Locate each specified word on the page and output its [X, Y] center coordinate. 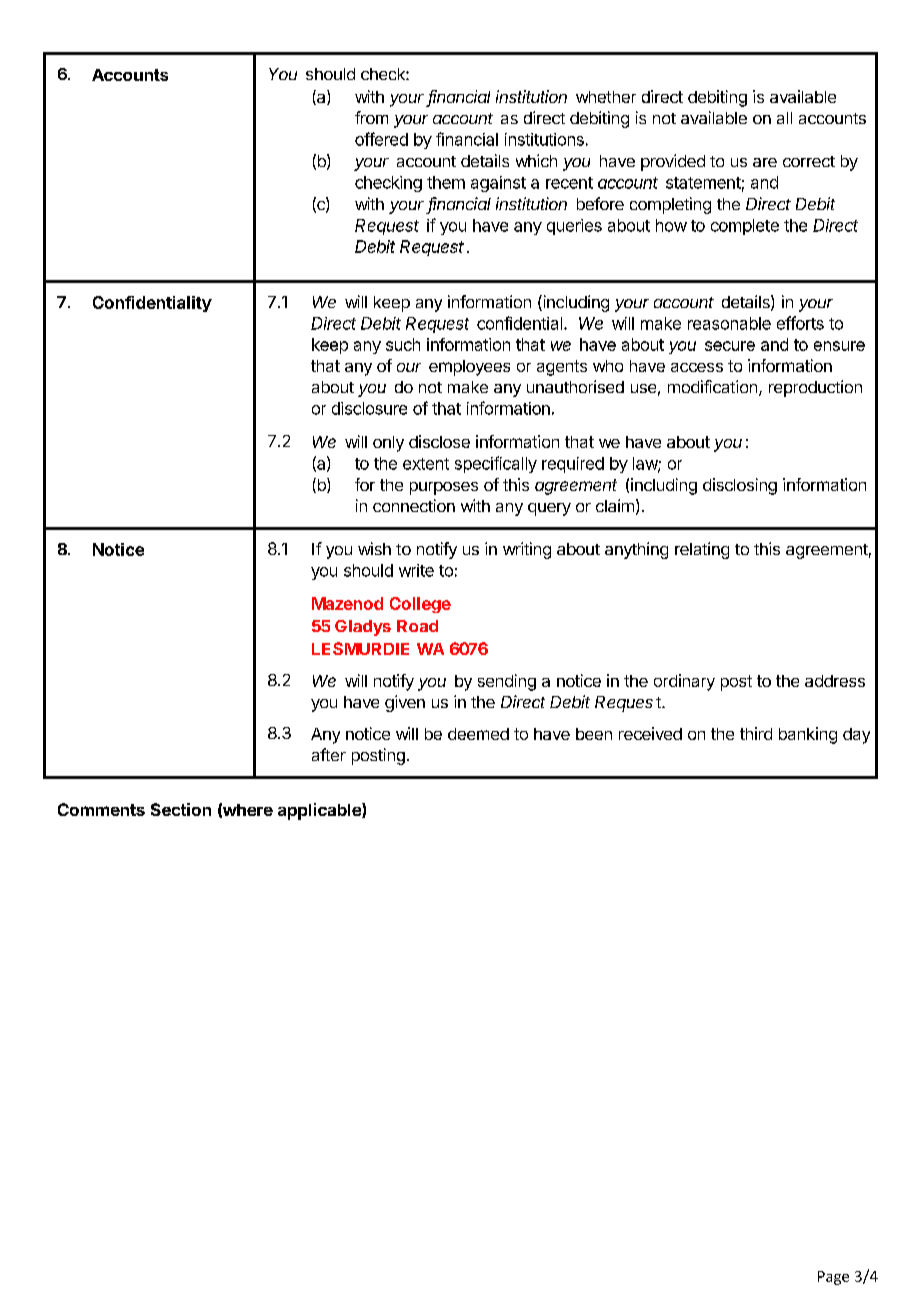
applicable [320, 811]
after [329, 754]
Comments [101, 809]
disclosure [369, 408]
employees [469, 368]
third [756, 733]
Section [181, 809]
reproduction [815, 388]
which [536, 160]
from [371, 117]
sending [507, 682]
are [765, 162]
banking [808, 735]
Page [833, 1278]
